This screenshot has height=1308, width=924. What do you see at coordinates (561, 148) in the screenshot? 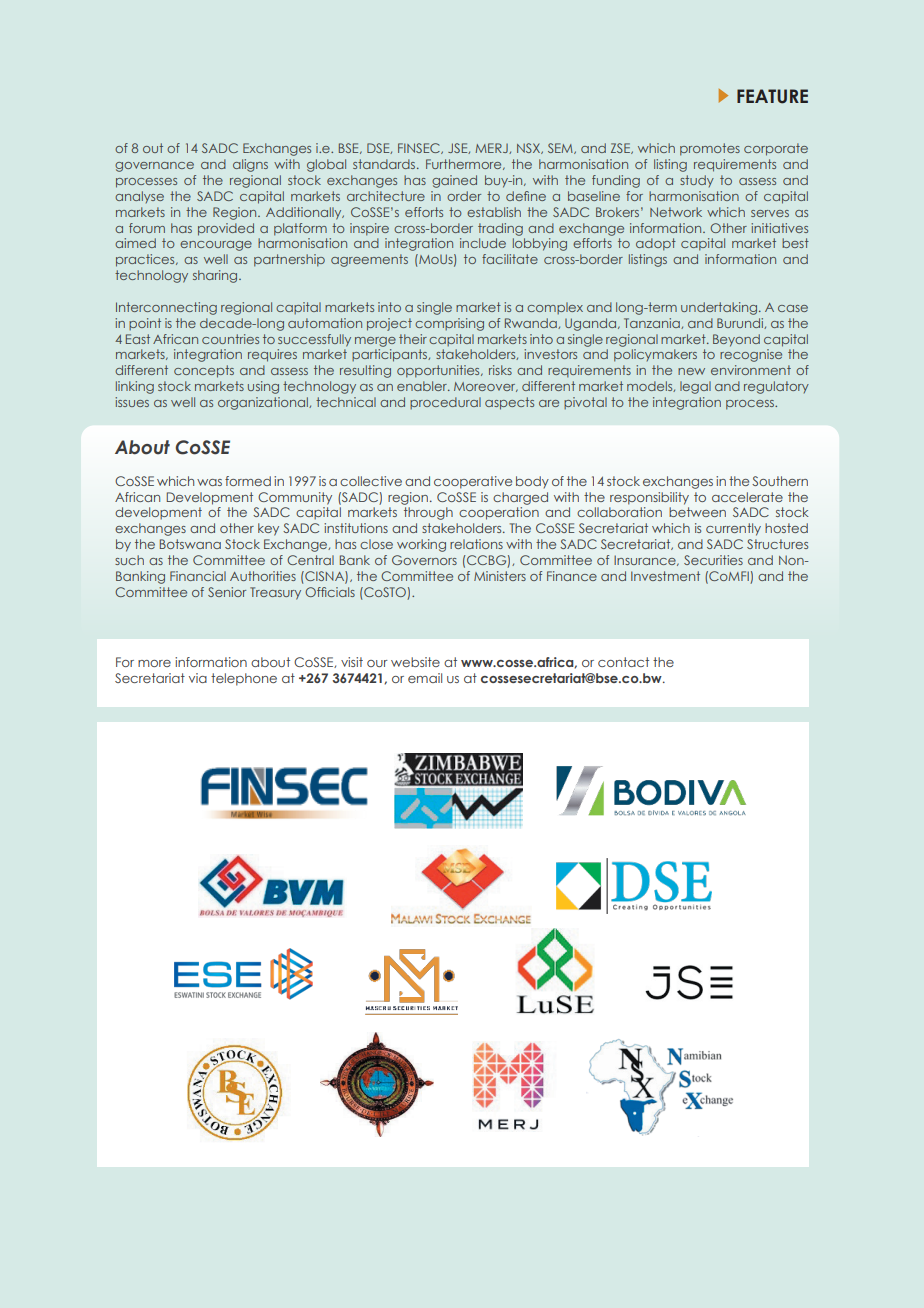
I see `SEM` at bounding box center [561, 148].
